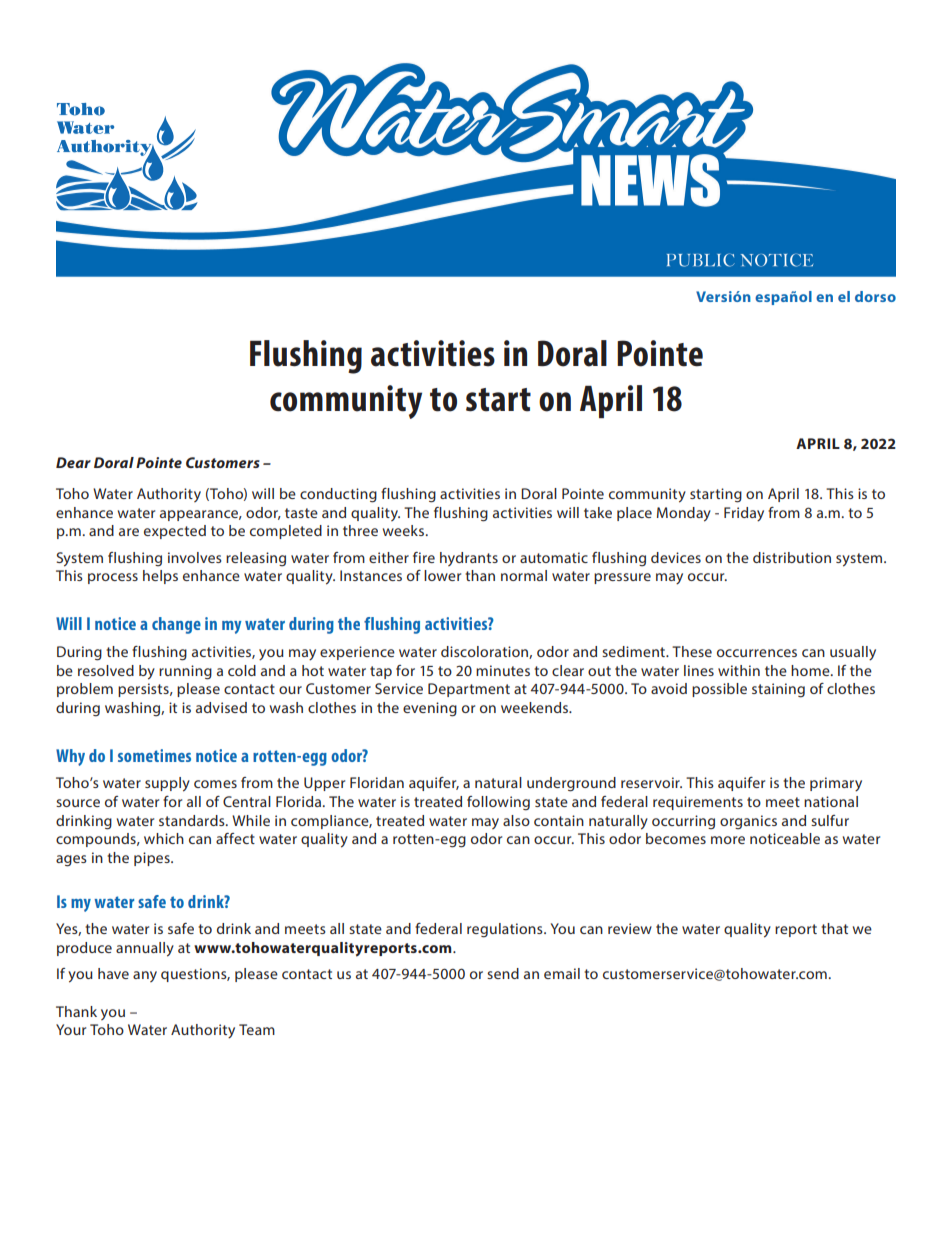 The image size is (952, 1233). Describe the element at coordinates (360, 530) in the document. I see `three` at that location.
